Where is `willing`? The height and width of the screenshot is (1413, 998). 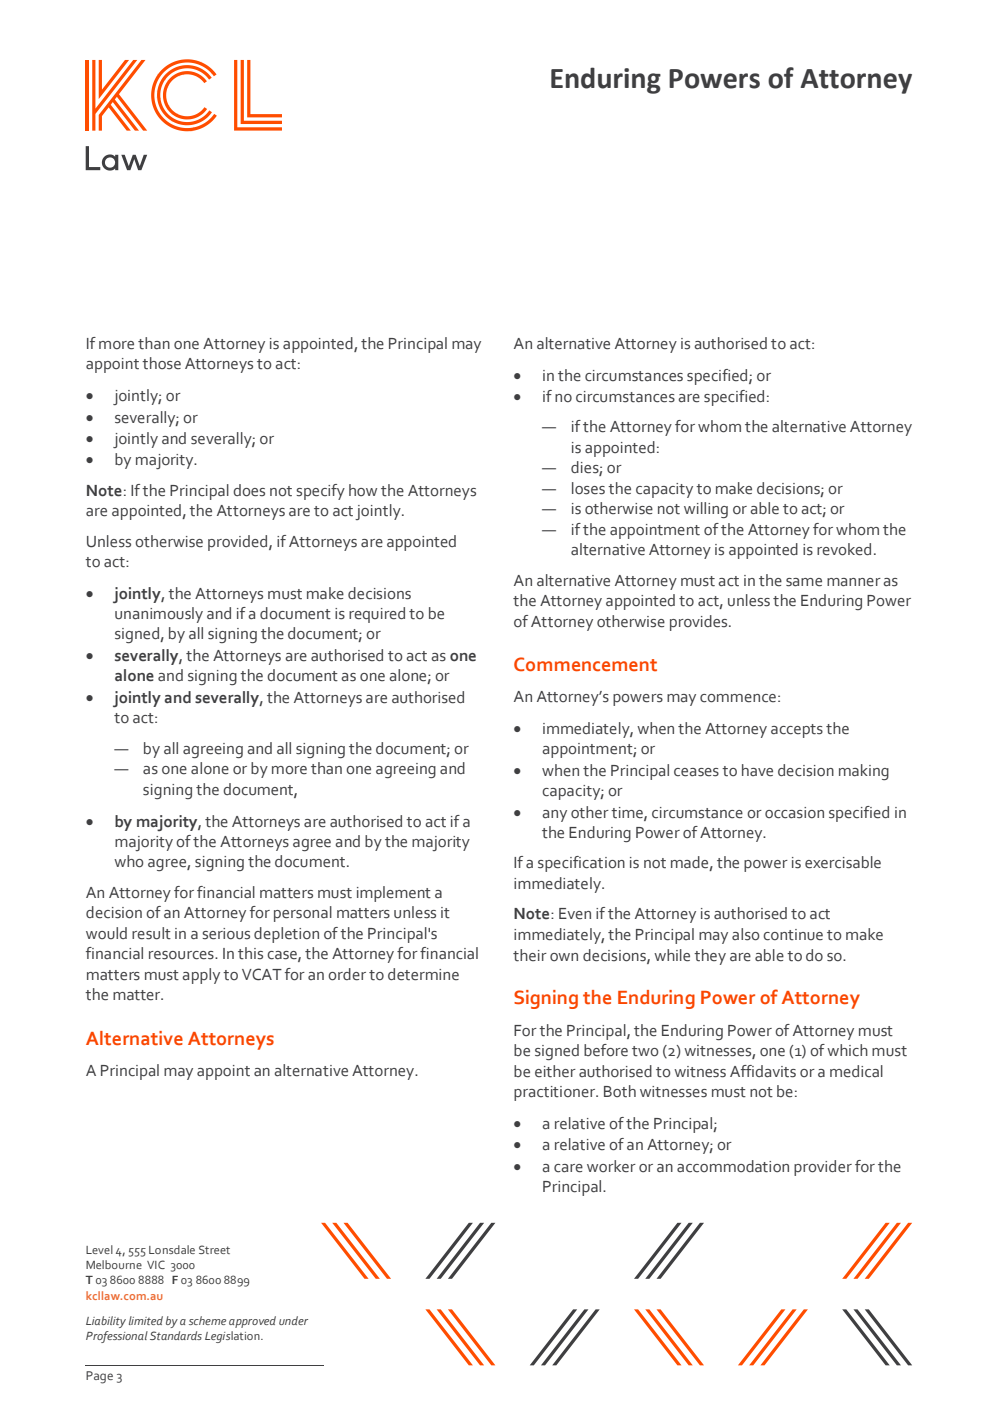 willing is located at coordinates (706, 510).
